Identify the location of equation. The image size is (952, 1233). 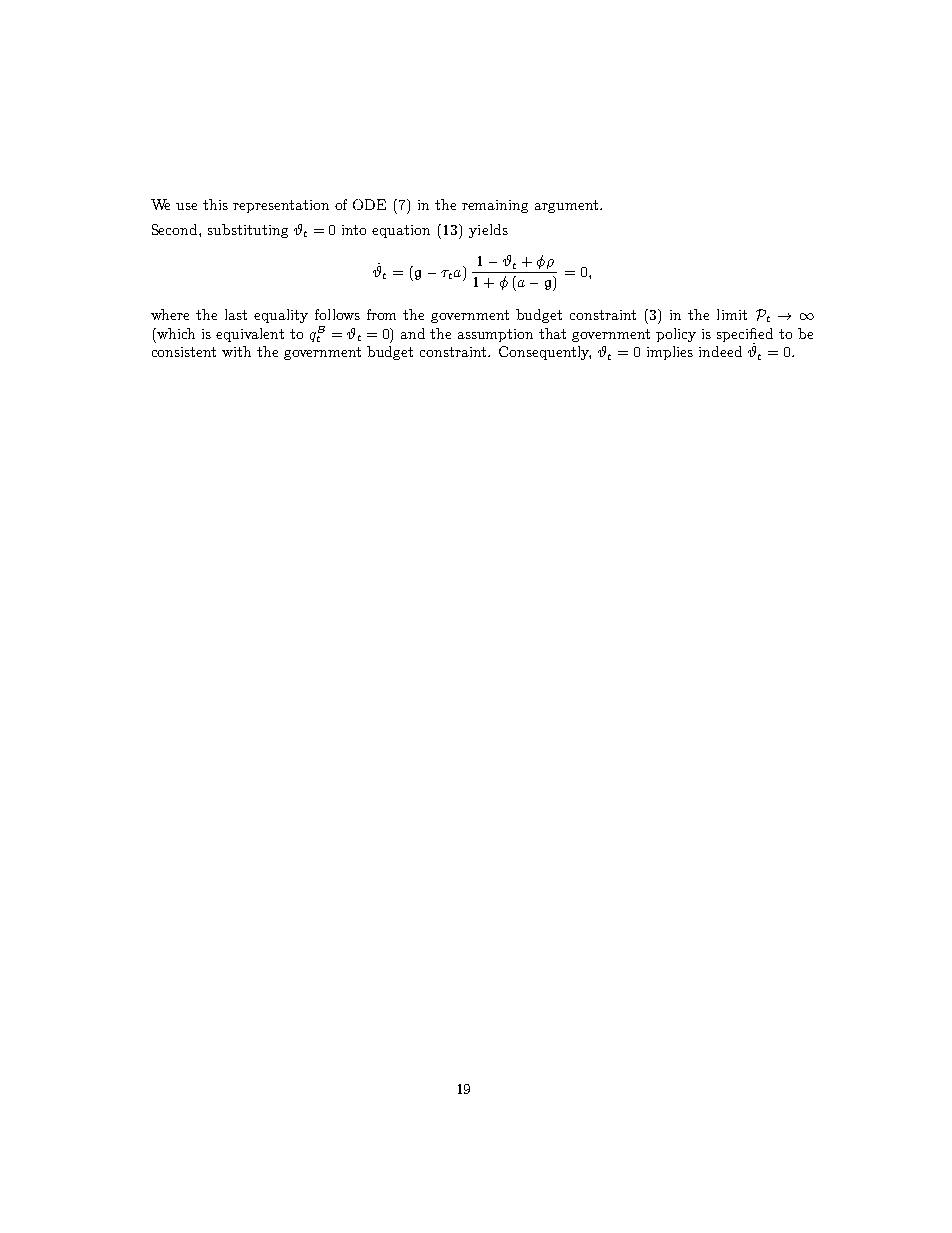
(401, 231).
